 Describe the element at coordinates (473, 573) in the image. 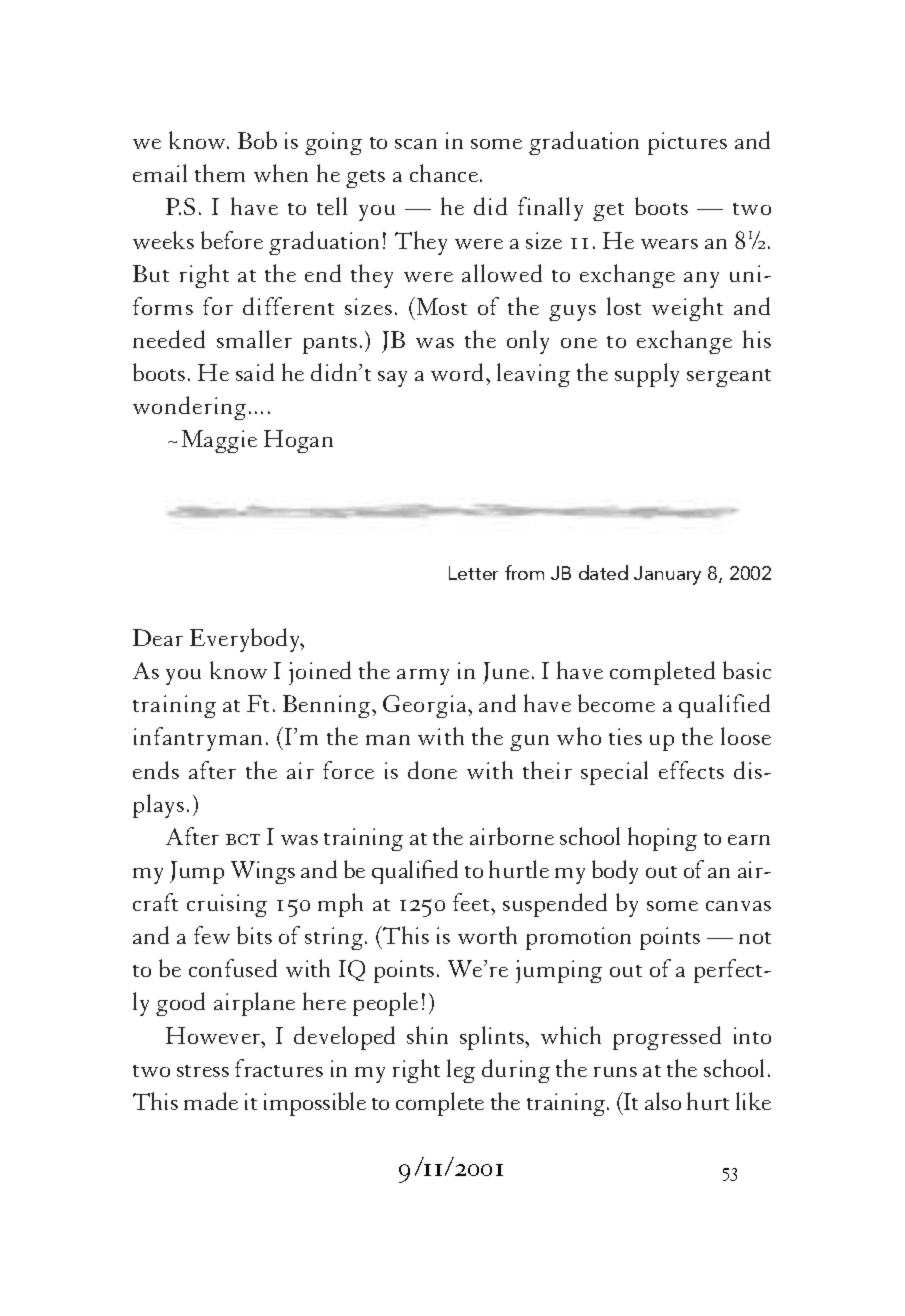

I see `Letter` at that location.
